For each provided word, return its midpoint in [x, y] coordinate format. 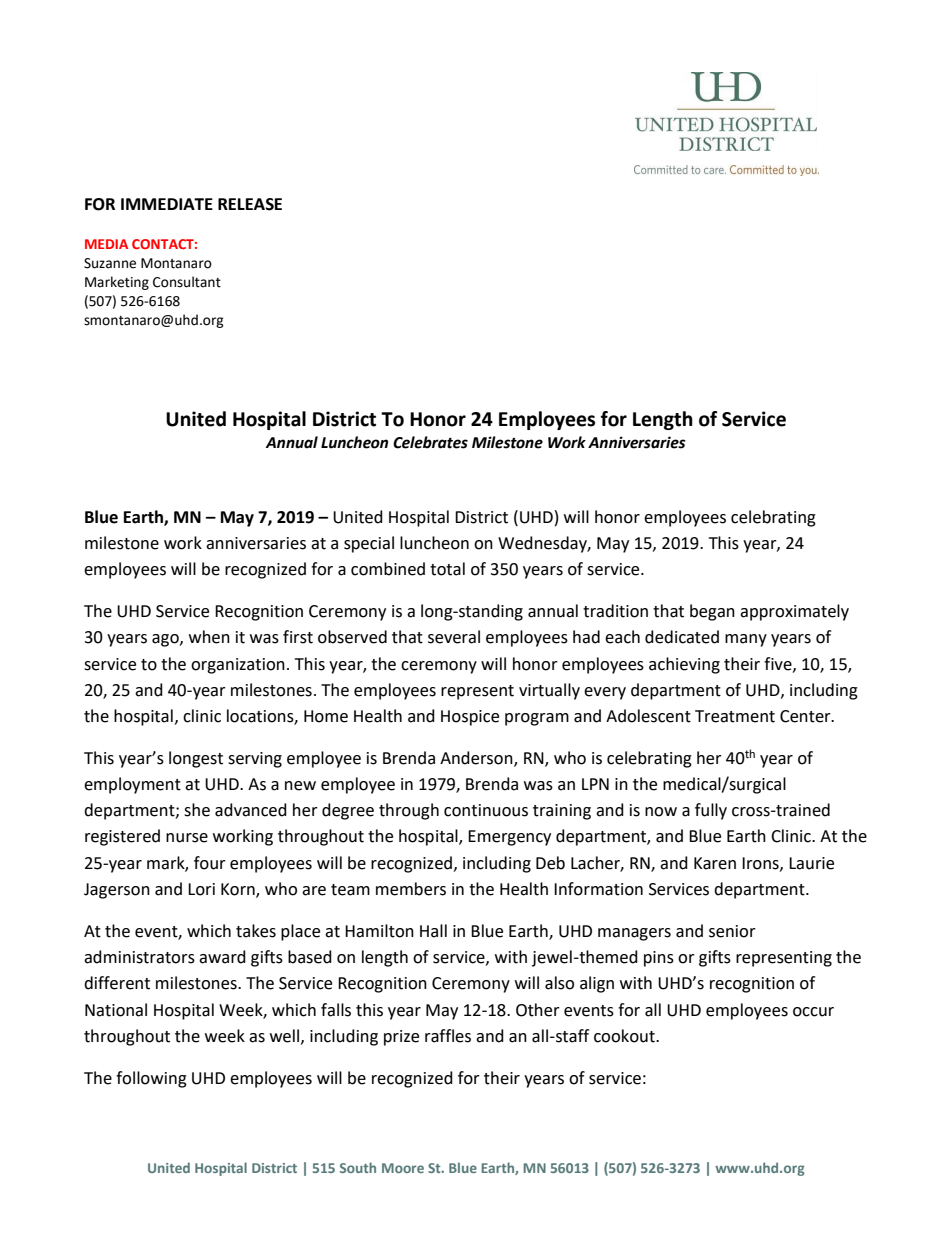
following [151, 1079]
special [369, 544]
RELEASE [250, 204]
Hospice [470, 718]
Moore [403, 1168]
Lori [201, 889]
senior [732, 931]
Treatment [735, 716]
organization [238, 666]
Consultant [187, 282]
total [447, 569]
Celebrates [430, 442]
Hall [433, 931]
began [712, 612]
